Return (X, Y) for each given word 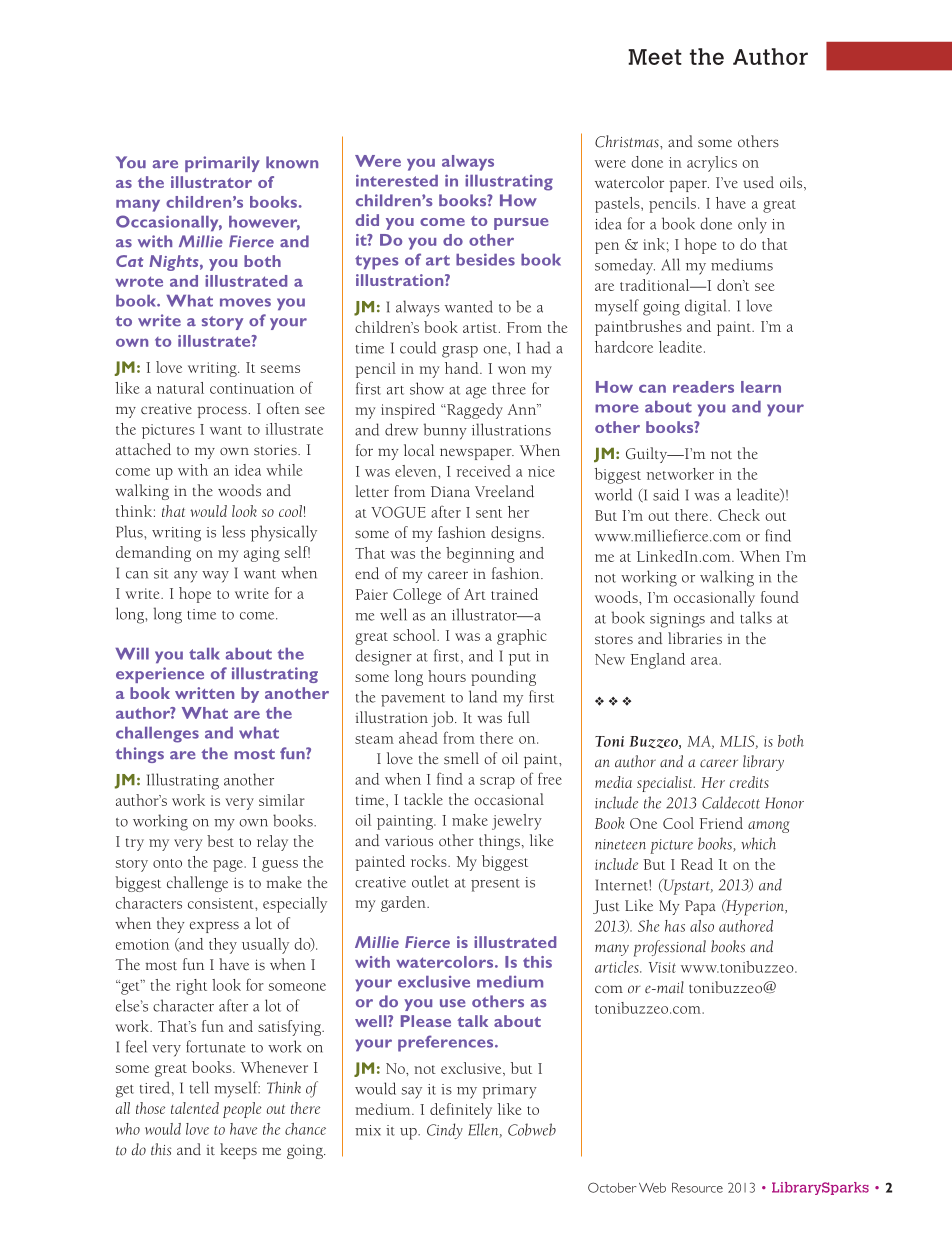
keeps (238, 1151)
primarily (222, 164)
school (415, 635)
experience (160, 675)
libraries (695, 638)
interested (397, 180)
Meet (655, 57)
